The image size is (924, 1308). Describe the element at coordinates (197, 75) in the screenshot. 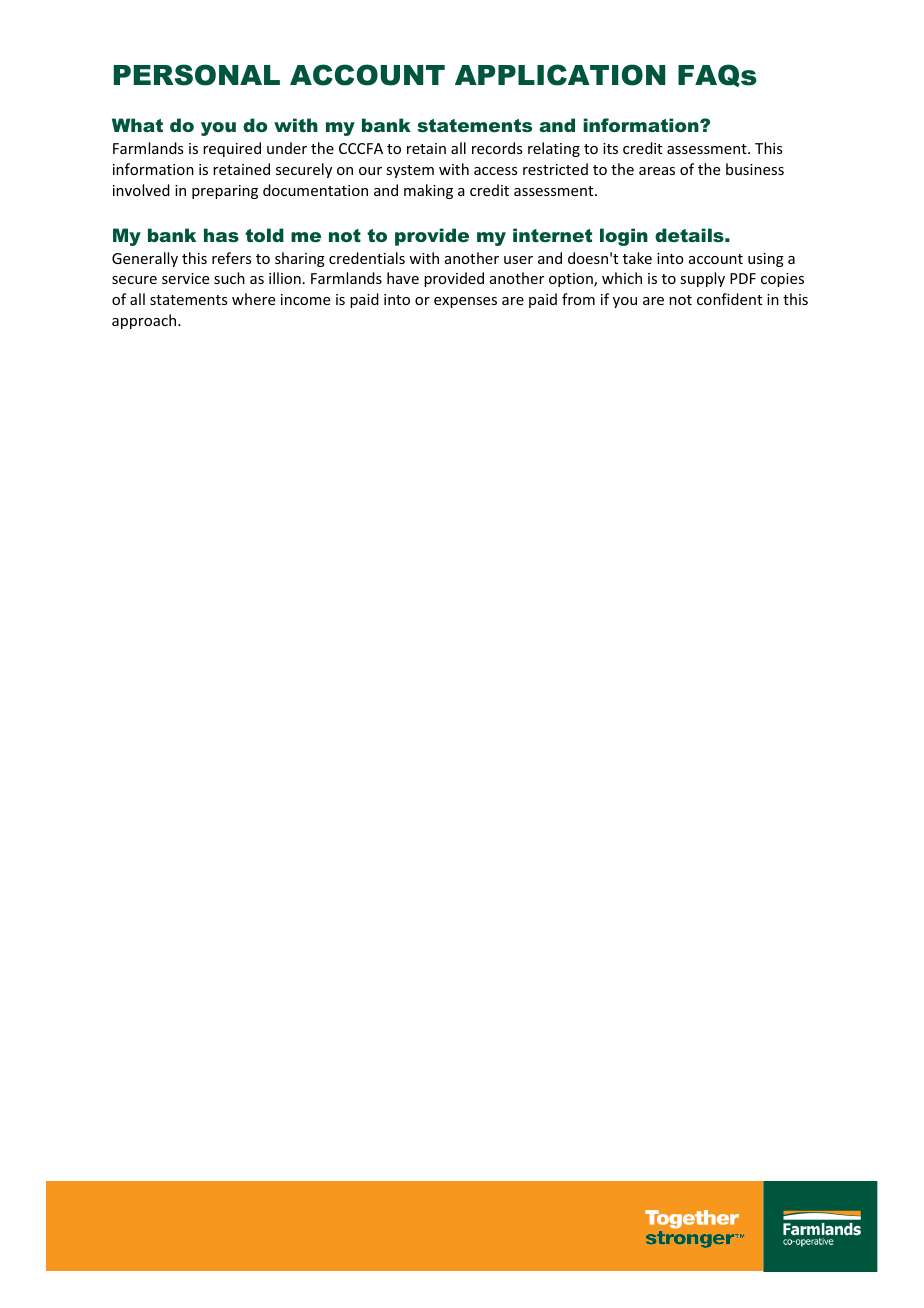

I see `PERSONAL` at that location.
